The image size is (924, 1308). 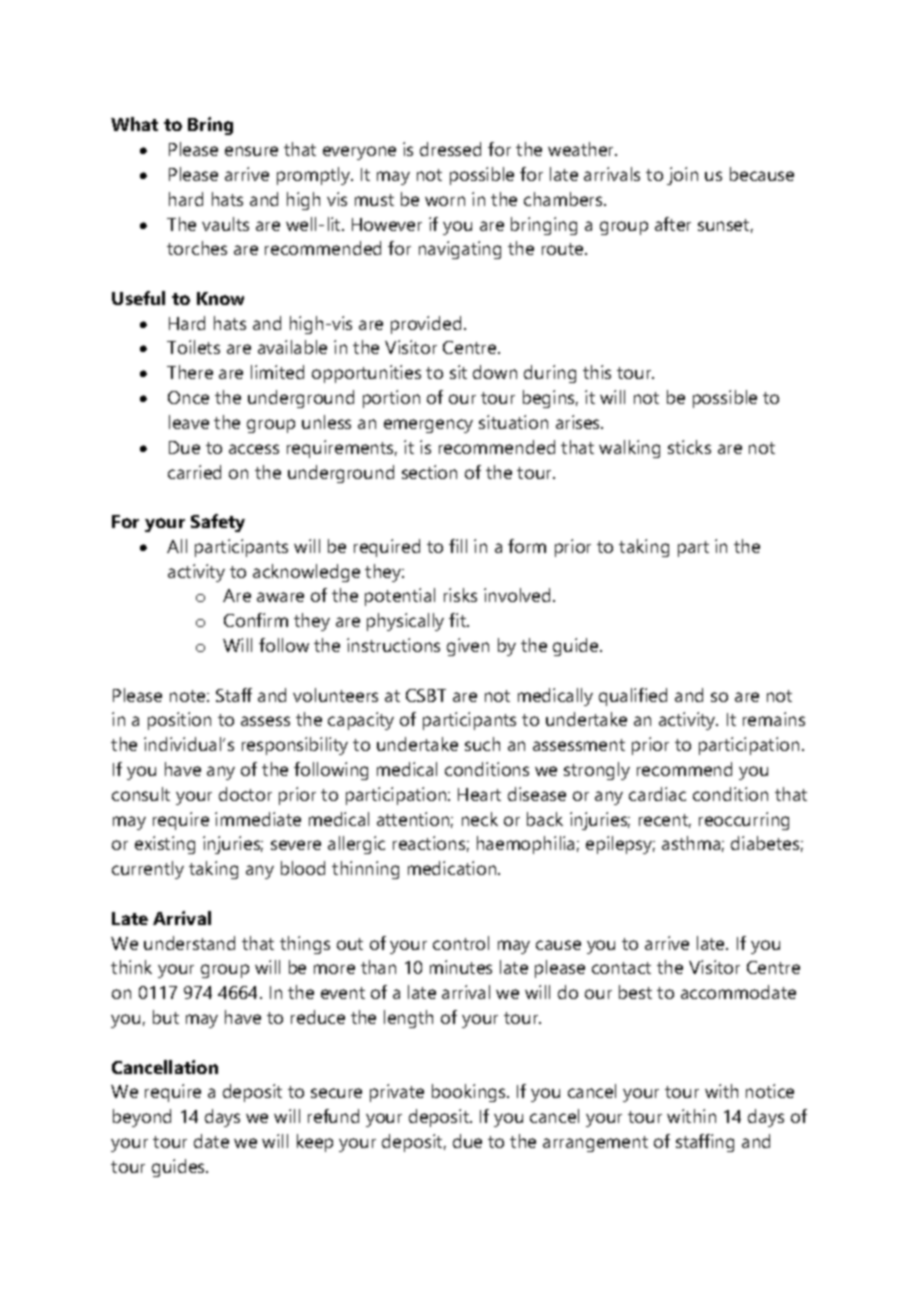 What do you see at coordinates (429, 472) in the screenshot?
I see `section` at bounding box center [429, 472].
